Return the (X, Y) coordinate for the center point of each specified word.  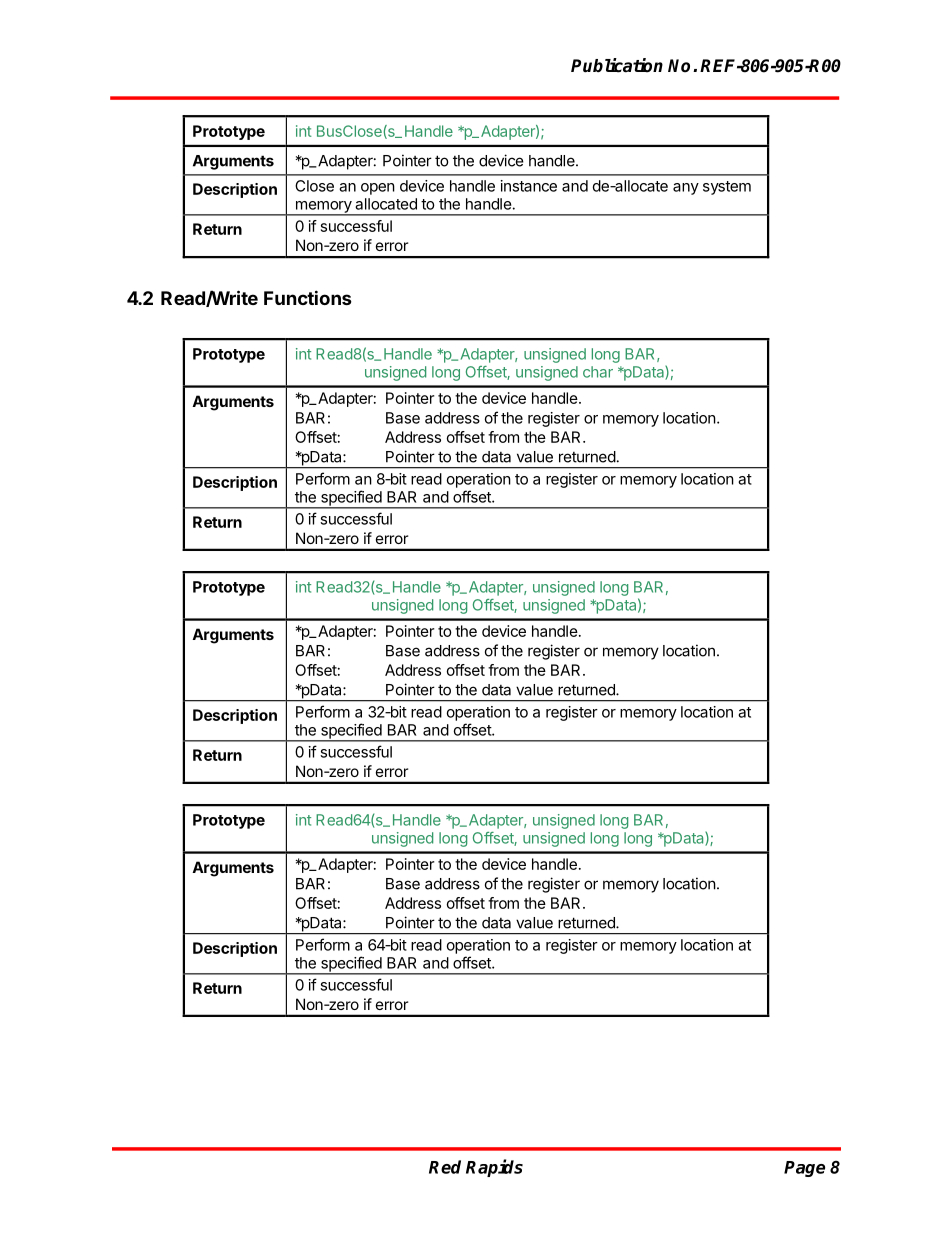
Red (445, 1167)
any (686, 189)
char (598, 372)
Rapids (494, 1168)
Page (804, 1169)
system (727, 188)
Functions (308, 297)
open (378, 189)
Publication (617, 65)
